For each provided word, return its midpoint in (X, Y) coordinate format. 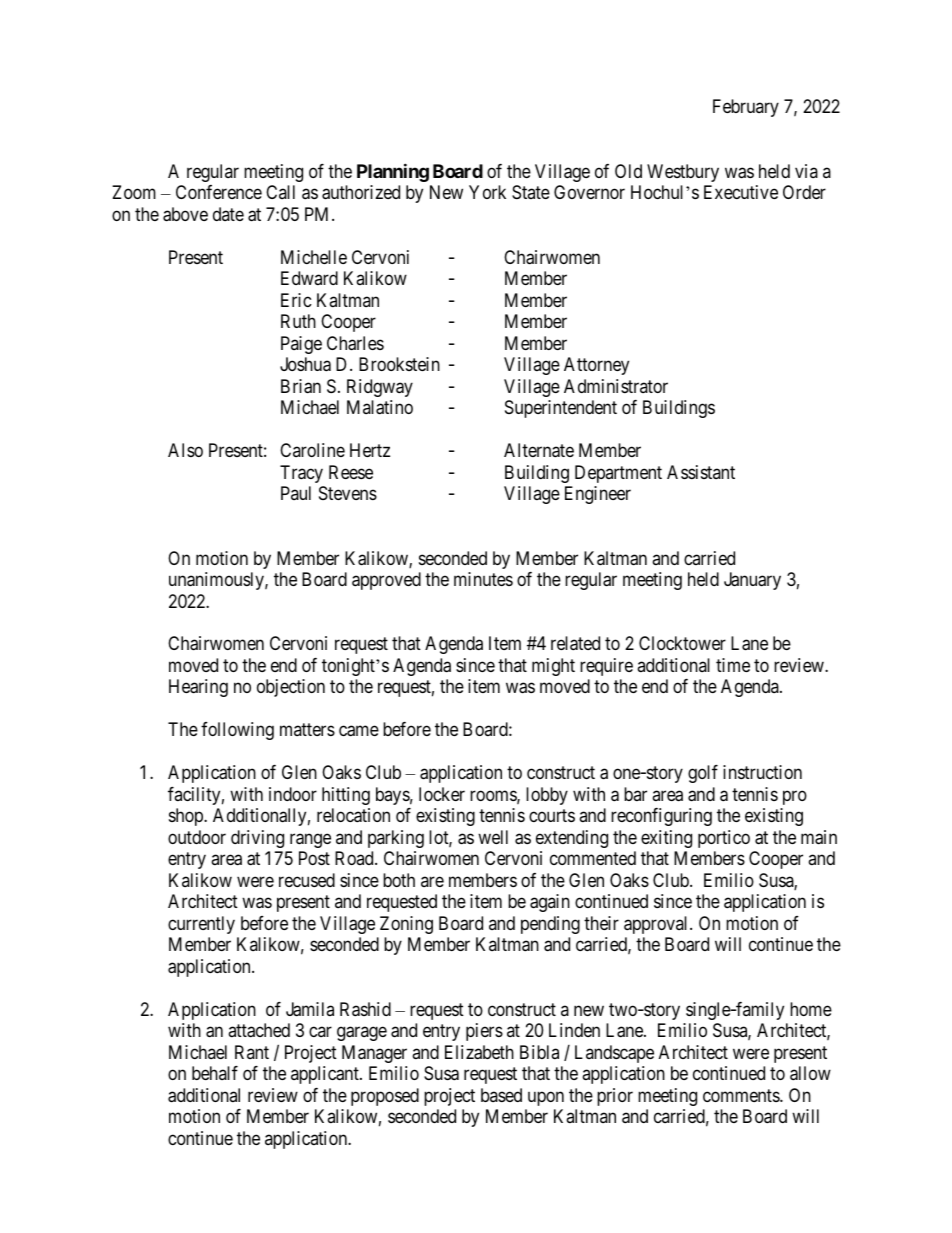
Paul (296, 493)
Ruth (298, 321)
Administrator (616, 386)
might (553, 667)
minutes (483, 579)
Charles (355, 343)
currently (201, 925)
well (493, 837)
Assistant (701, 472)
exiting (666, 839)
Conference (219, 192)
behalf (215, 1073)
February (746, 108)
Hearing (198, 688)
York (487, 192)
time (733, 665)
